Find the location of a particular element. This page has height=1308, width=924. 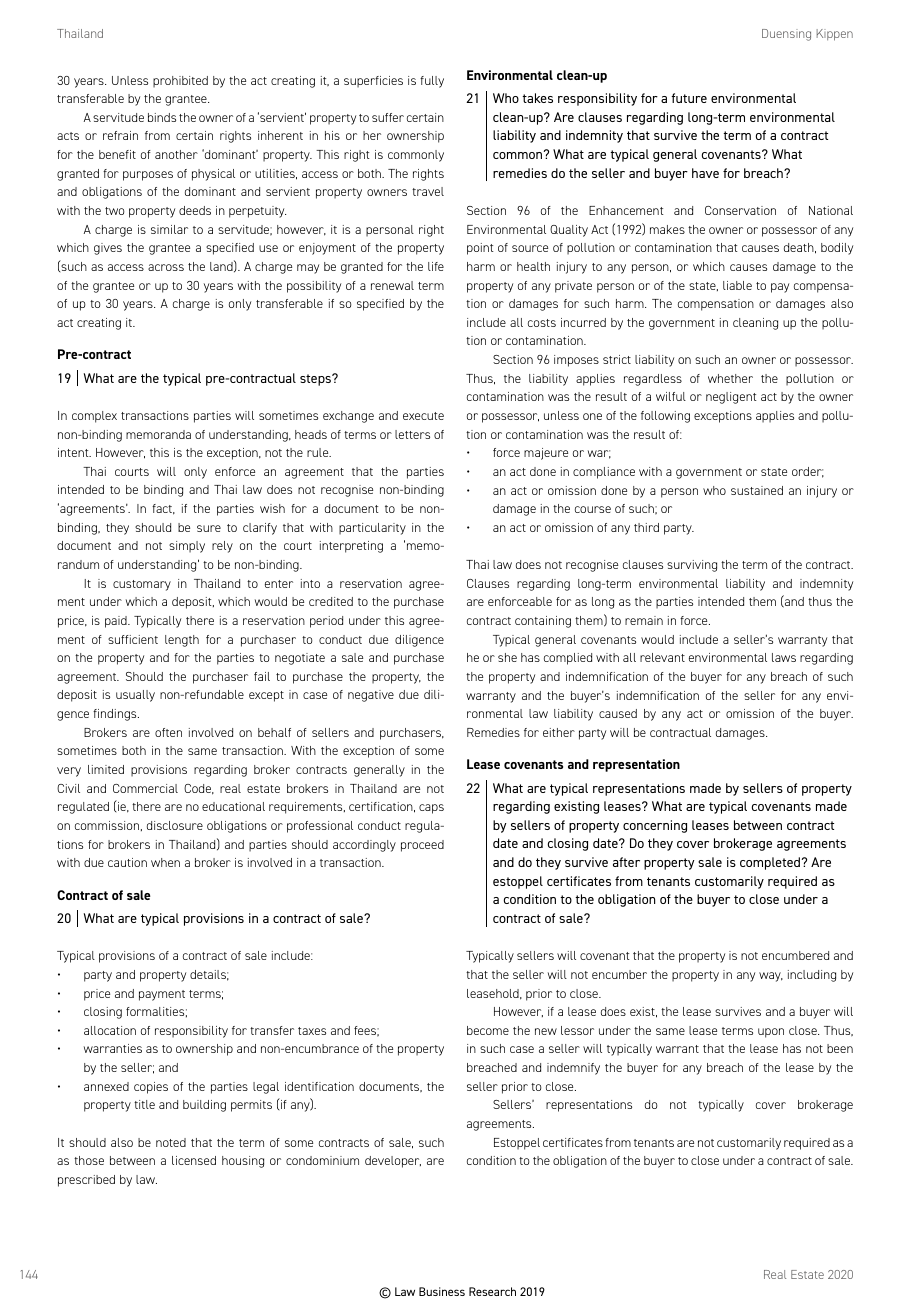

prescribed is located at coordinates (86, 1181).
